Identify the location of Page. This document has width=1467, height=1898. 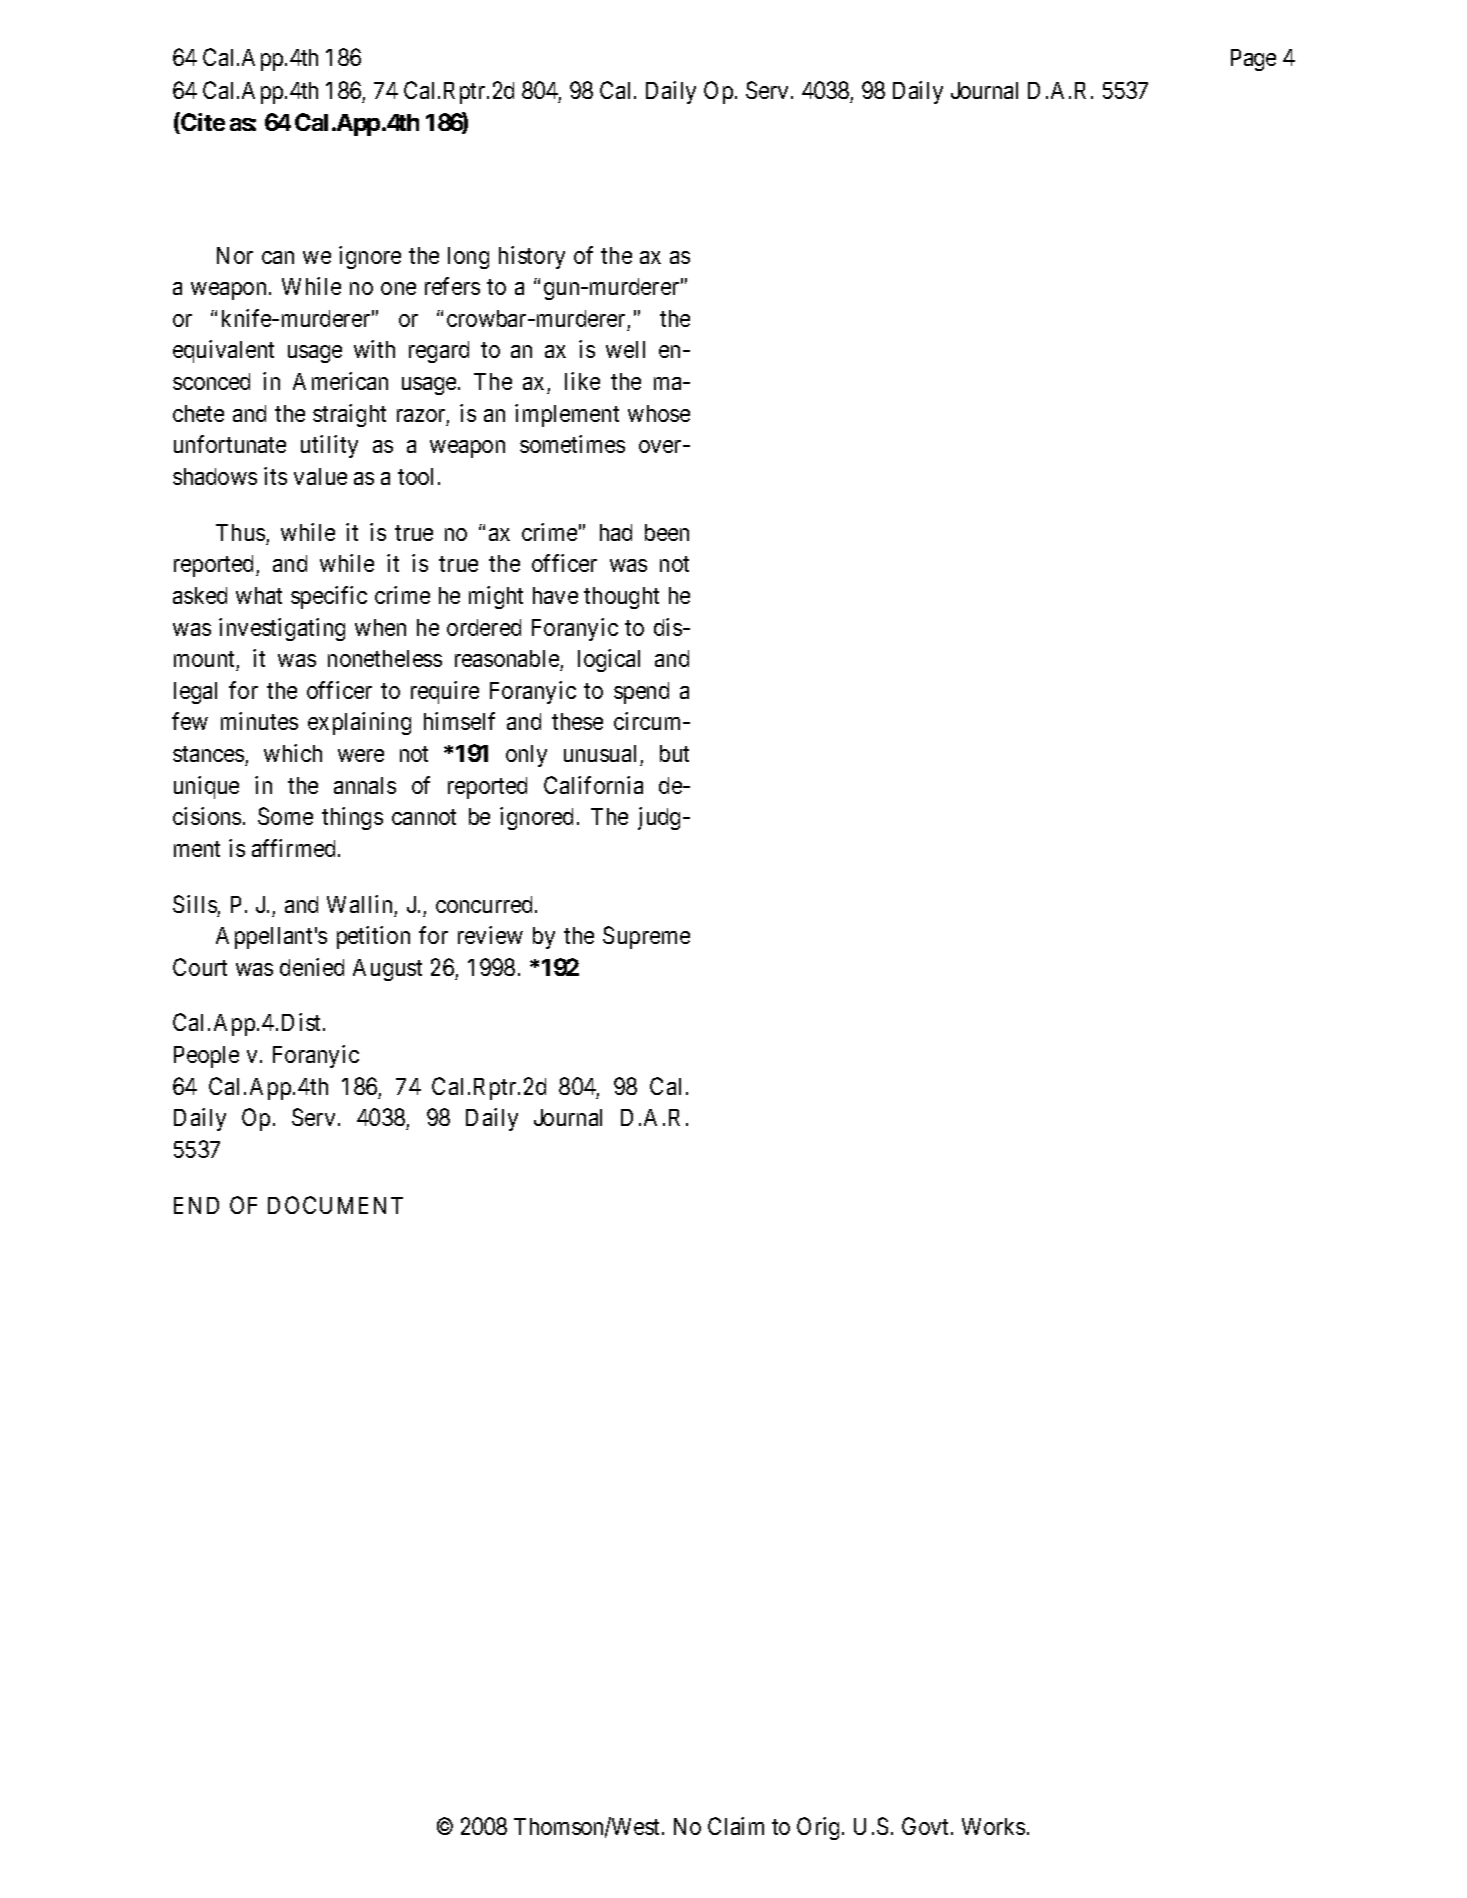
(1253, 60).
